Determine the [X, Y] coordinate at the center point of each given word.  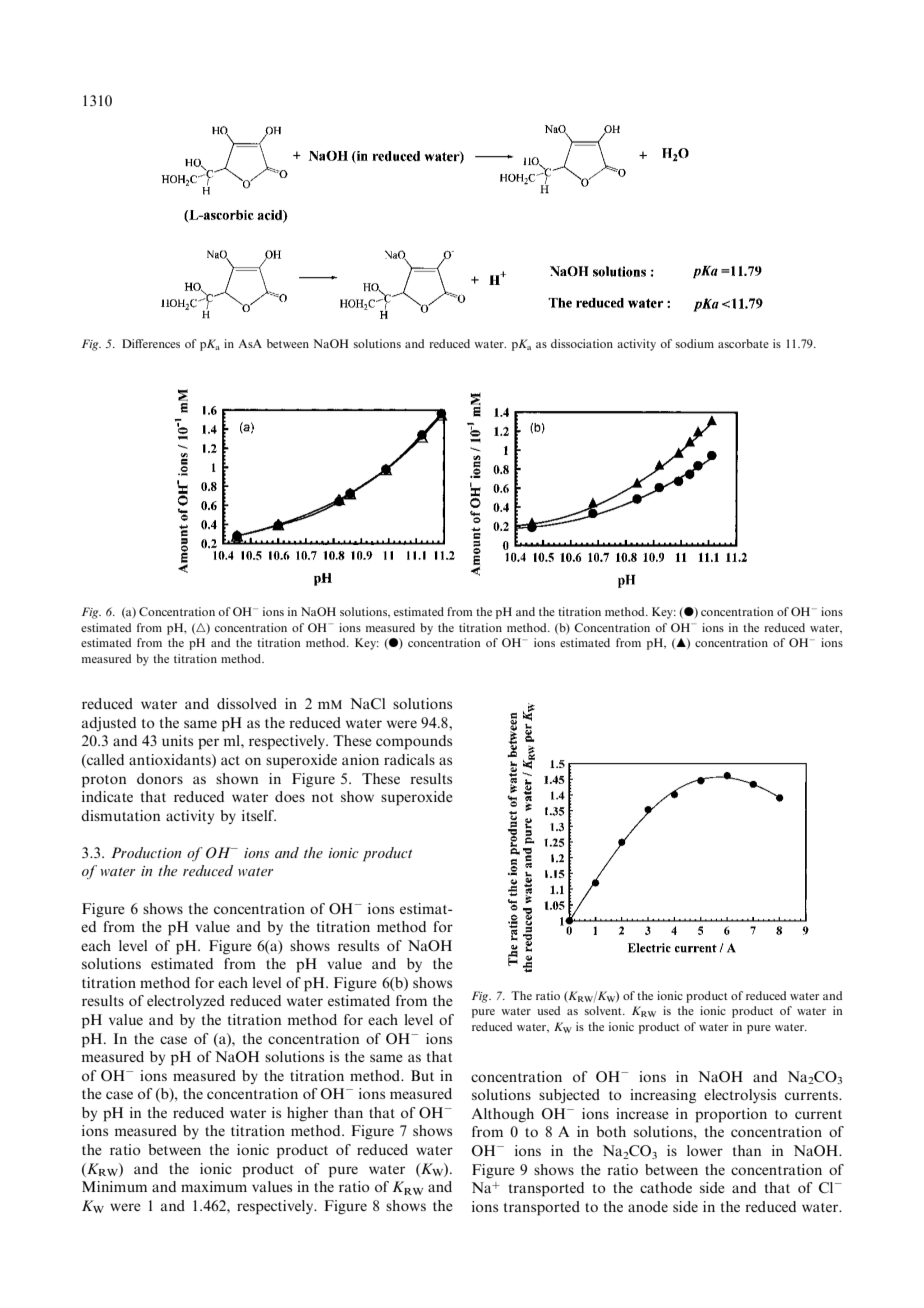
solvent [604, 1010]
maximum [214, 1186]
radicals [409, 759]
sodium [695, 343]
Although [503, 1115]
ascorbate [743, 343]
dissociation [582, 343]
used [548, 1010]
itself [259, 815]
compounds [414, 742]
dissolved [247, 703]
